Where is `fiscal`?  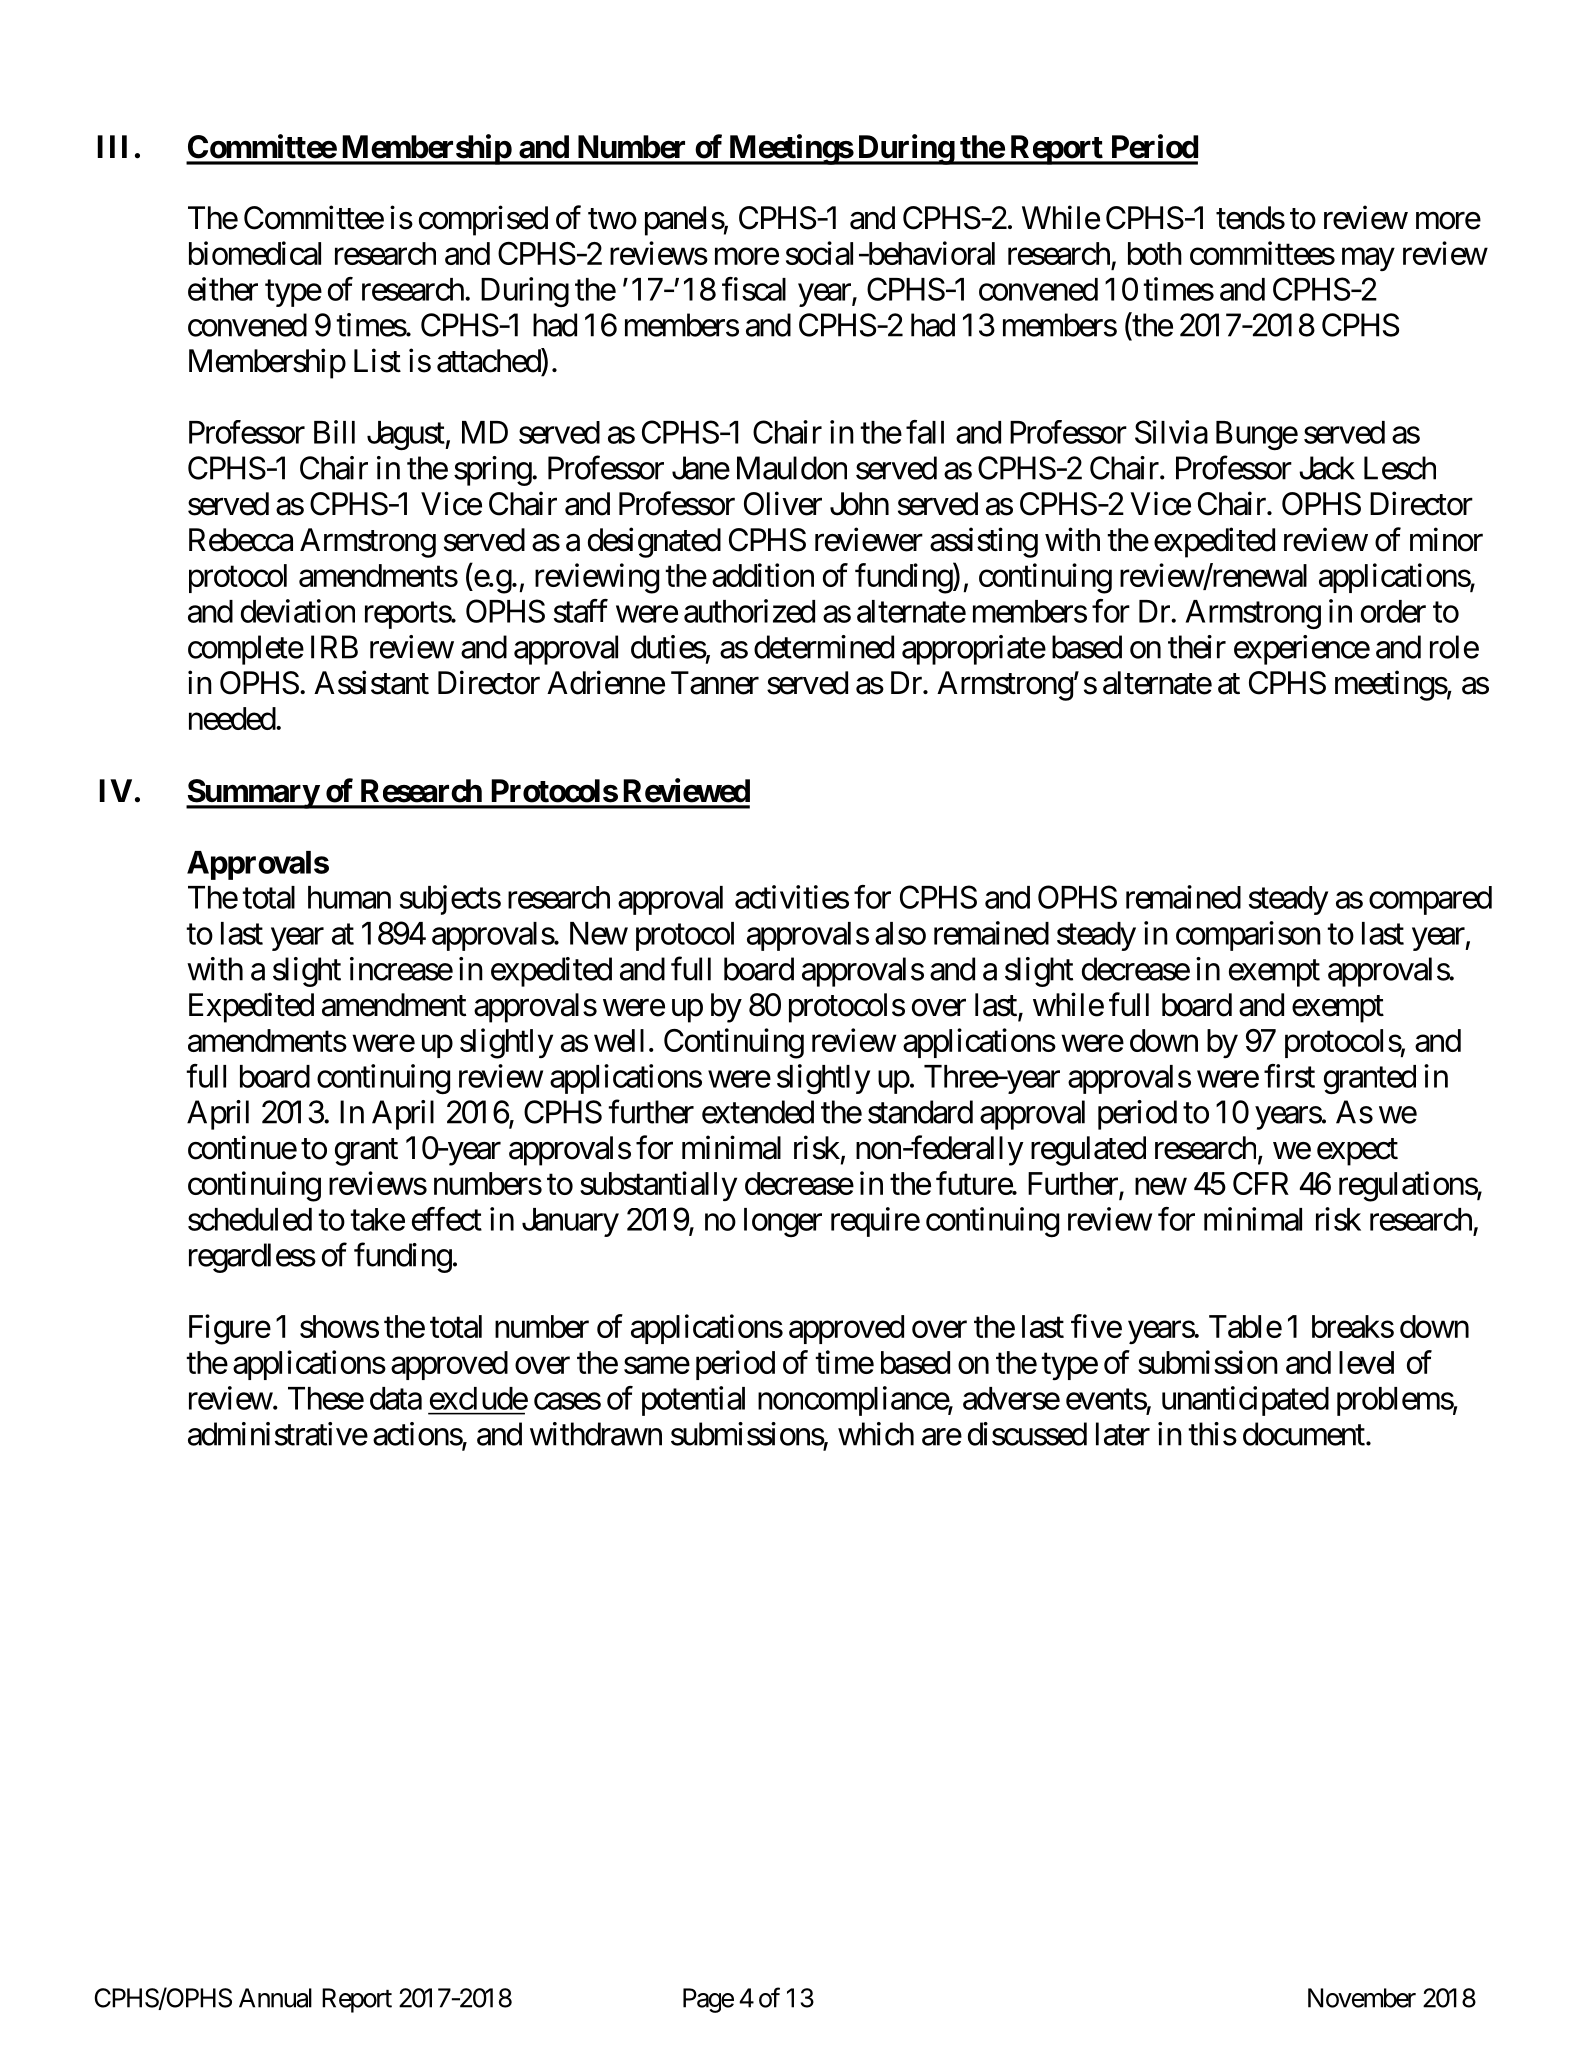 fiscal is located at coordinates (754, 289).
